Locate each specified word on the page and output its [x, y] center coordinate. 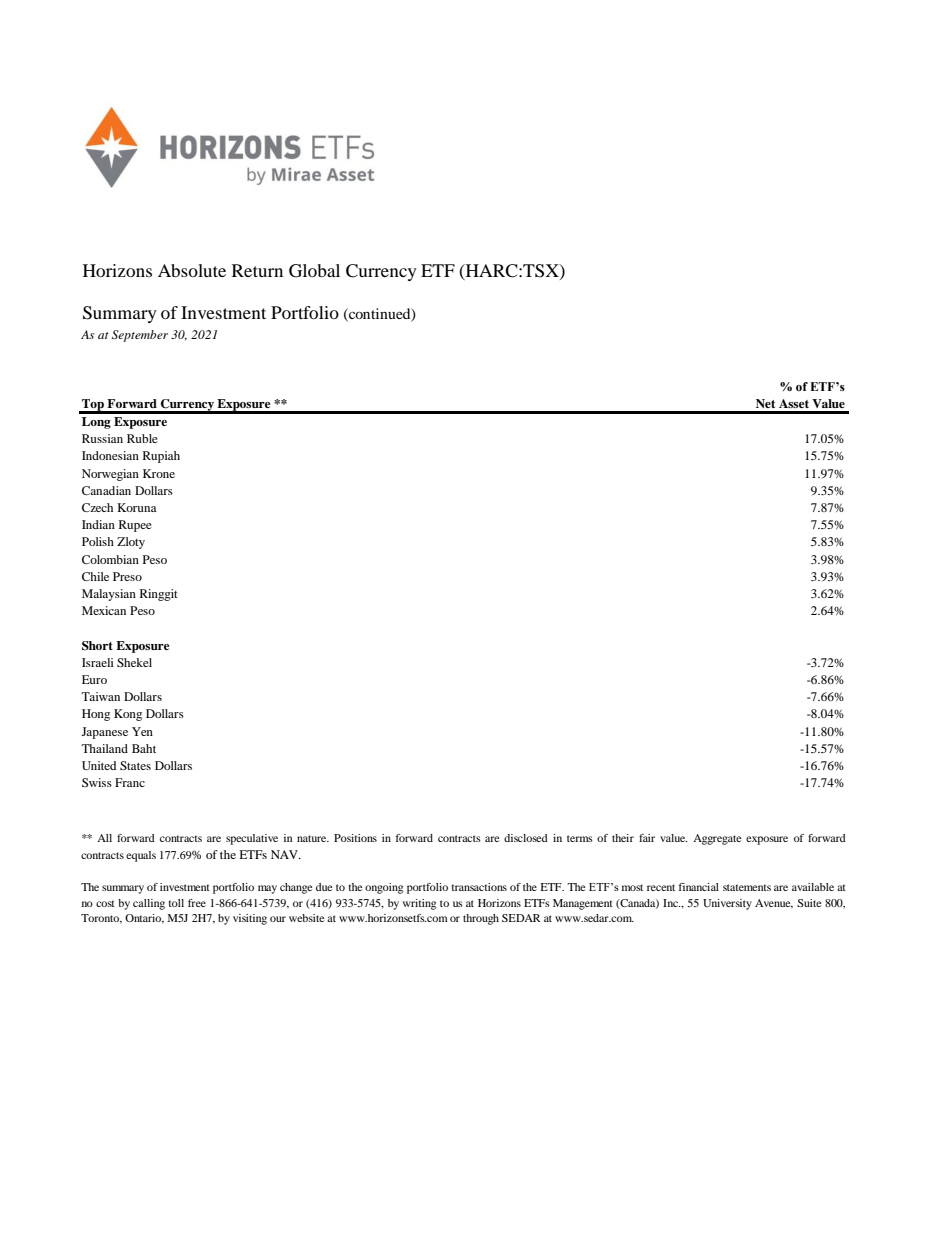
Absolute [192, 270]
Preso [127, 576]
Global [314, 271]
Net [765, 403]
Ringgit [159, 595]
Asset [794, 403]
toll [176, 903]
